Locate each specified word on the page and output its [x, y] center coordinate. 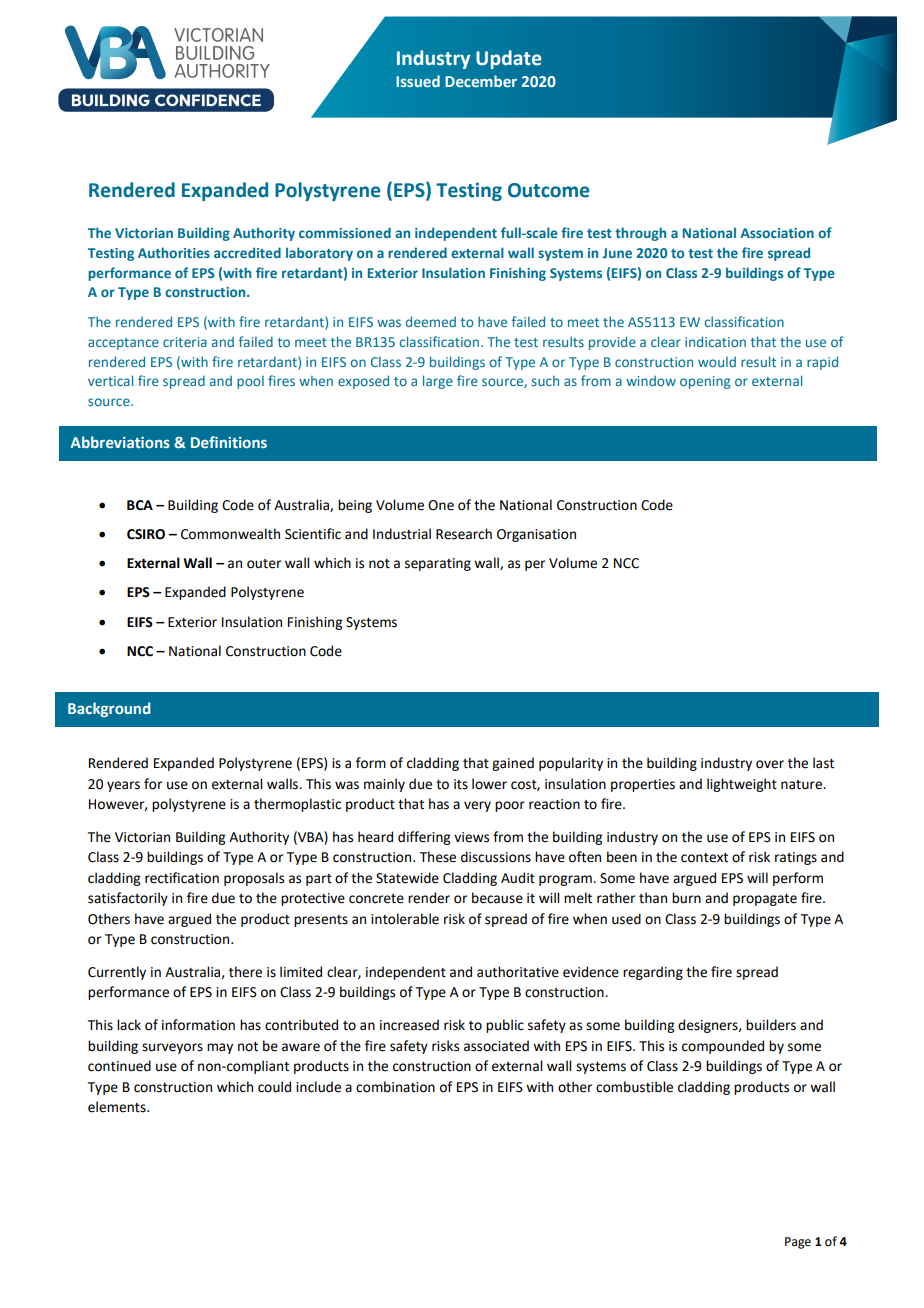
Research [464, 534]
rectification [182, 878]
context [704, 858]
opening [705, 382]
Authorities [174, 252]
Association [777, 233]
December [481, 81]
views [471, 837]
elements [118, 1107]
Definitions [229, 442]
